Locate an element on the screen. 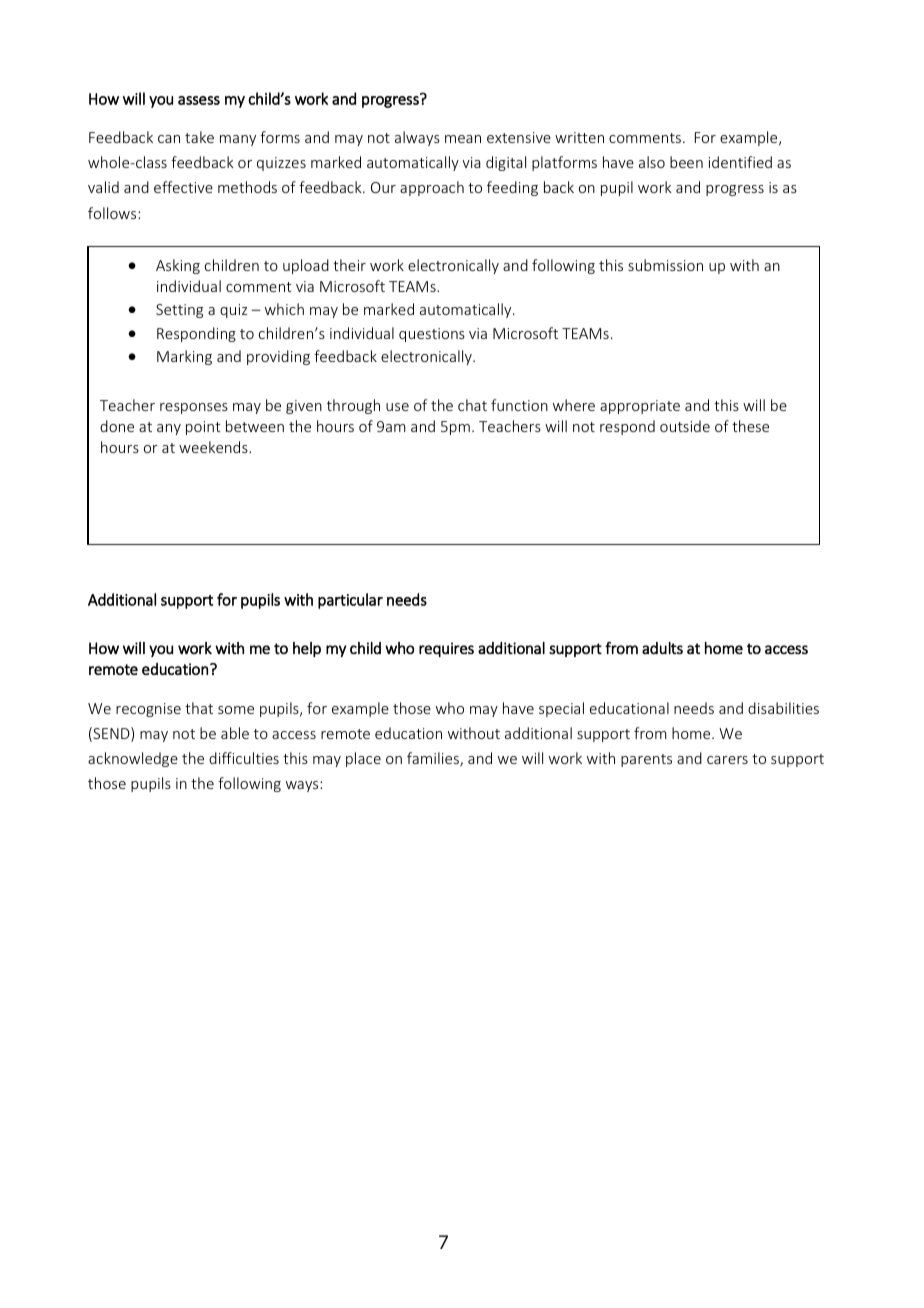  carers is located at coordinates (727, 760).
